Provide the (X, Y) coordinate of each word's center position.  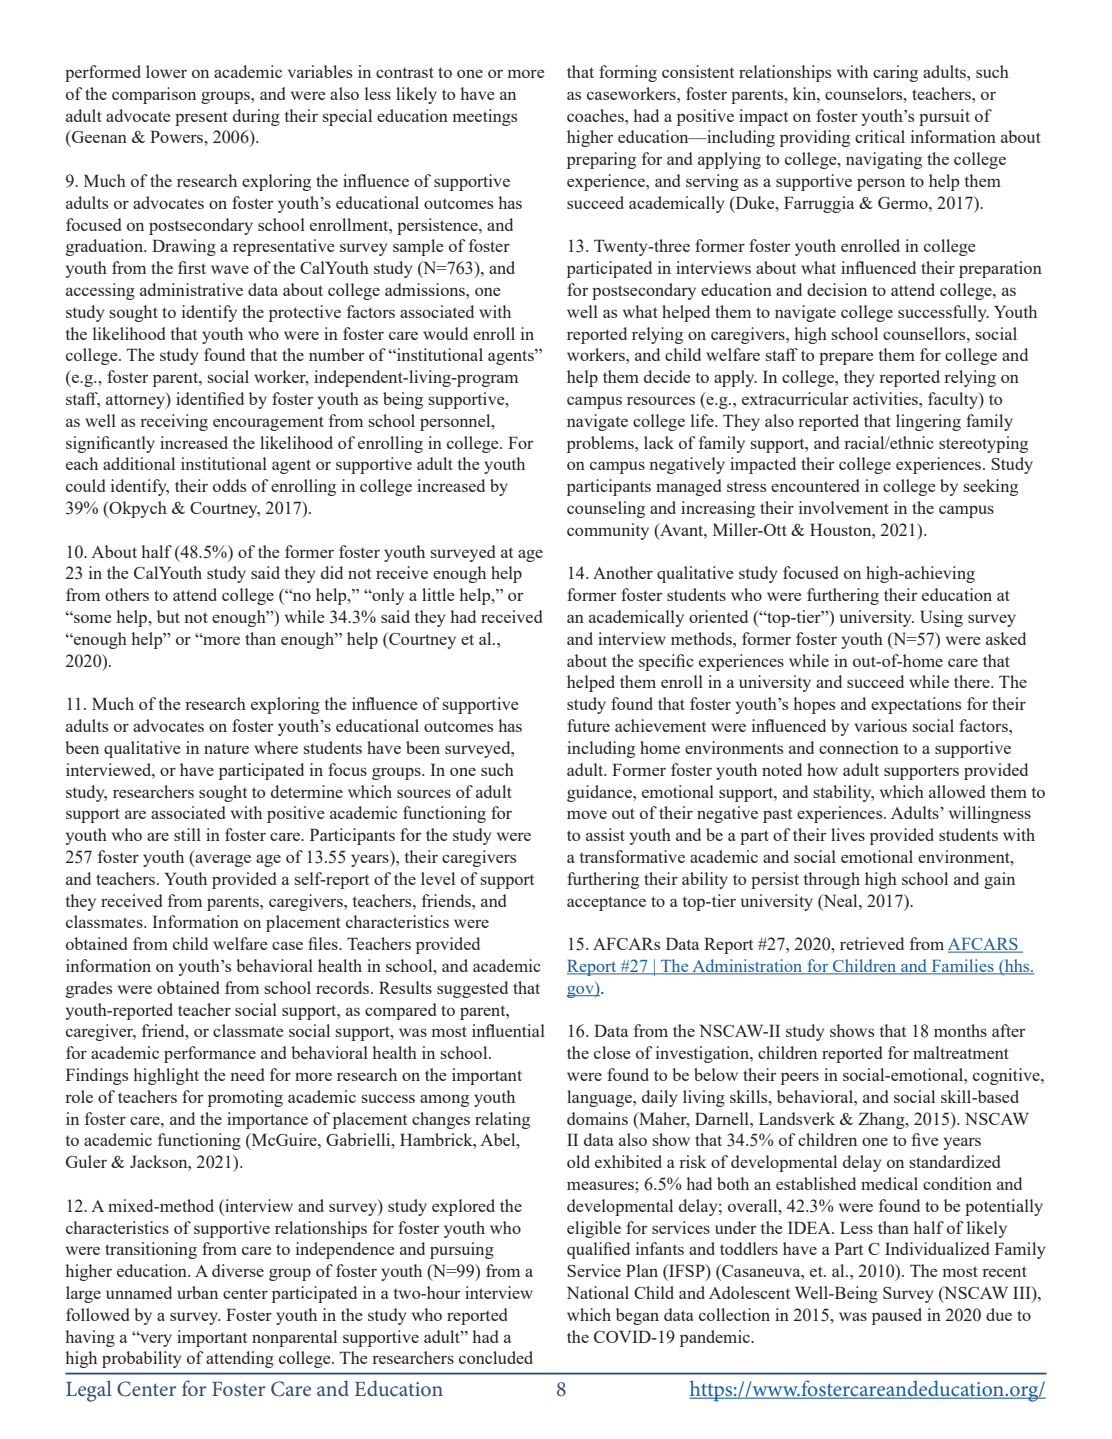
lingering (928, 422)
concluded (496, 1357)
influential (508, 1030)
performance (210, 1054)
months (960, 1030)
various (880, 725)
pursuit (944, 117)
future (588, 725)
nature (226, 749)
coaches (596, 115)
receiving (174, 422)
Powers (177, 136)
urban (197, 1292)
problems (601, 444)
